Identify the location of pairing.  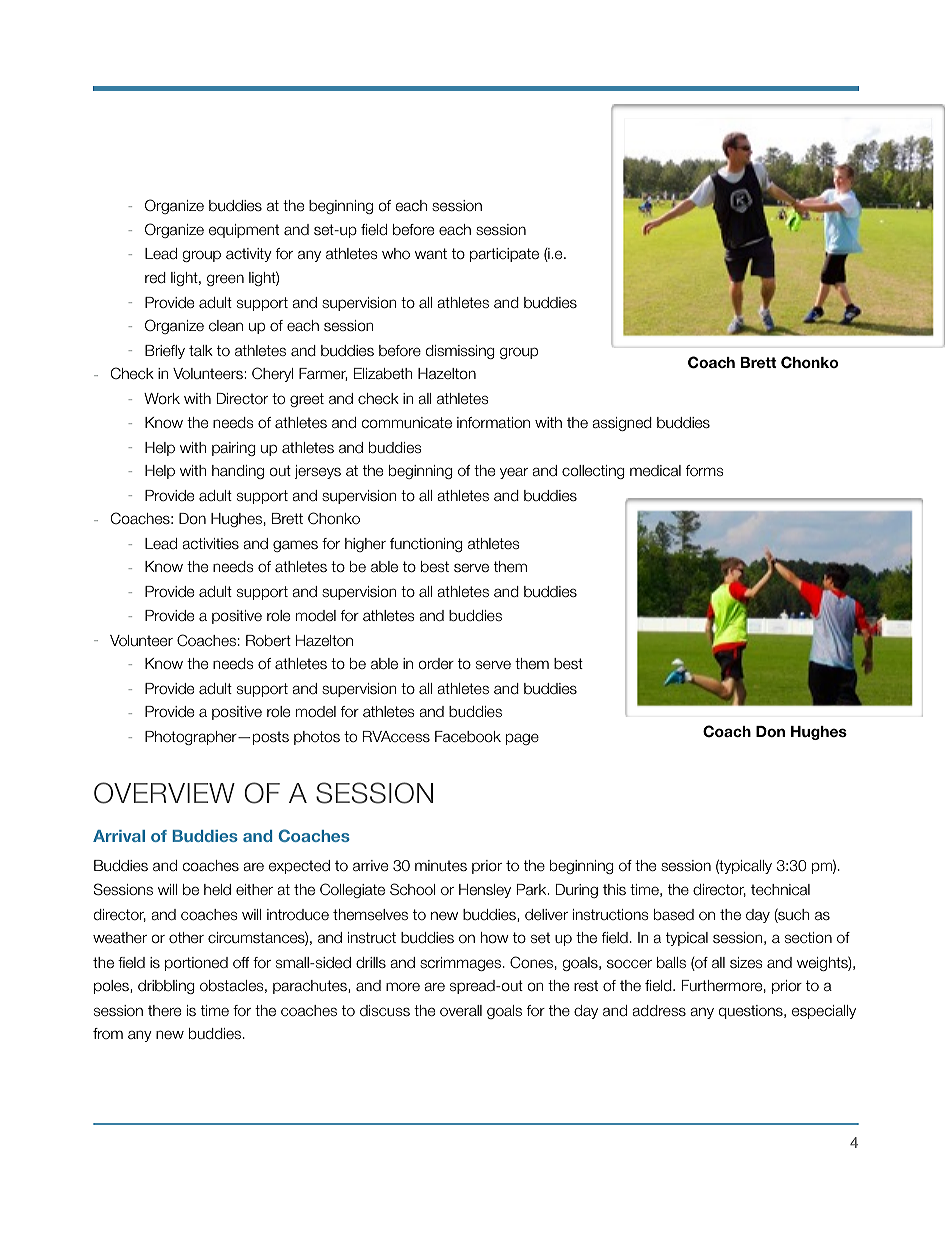
(234, 449).
